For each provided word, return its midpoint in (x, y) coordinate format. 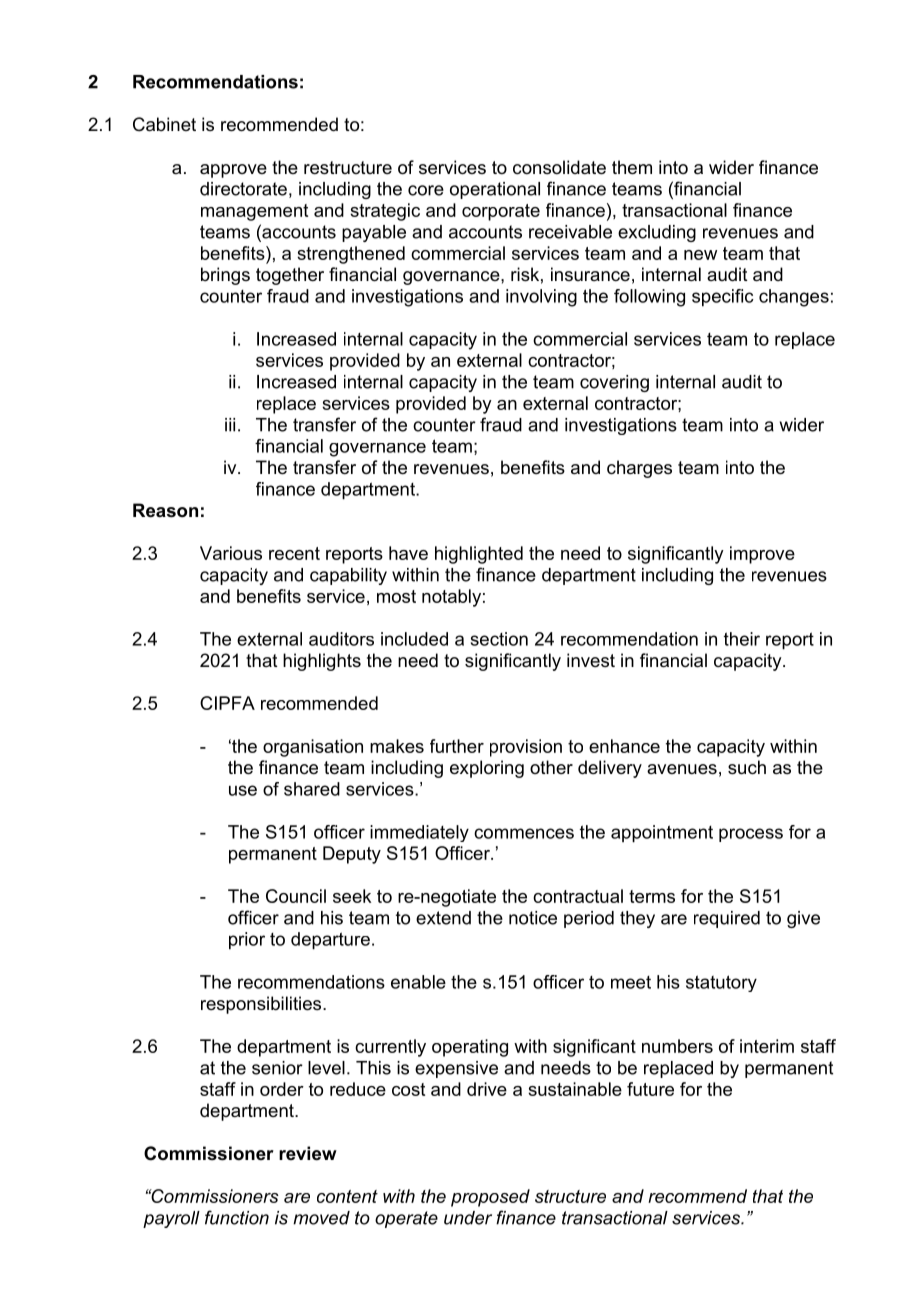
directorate (243, 189)
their (742, 639)
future (650, 1089)
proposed (490, 1198)
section (499, 639)
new (700, 255)
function (237, 1217)
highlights (322, 662)
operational (495, 190)
